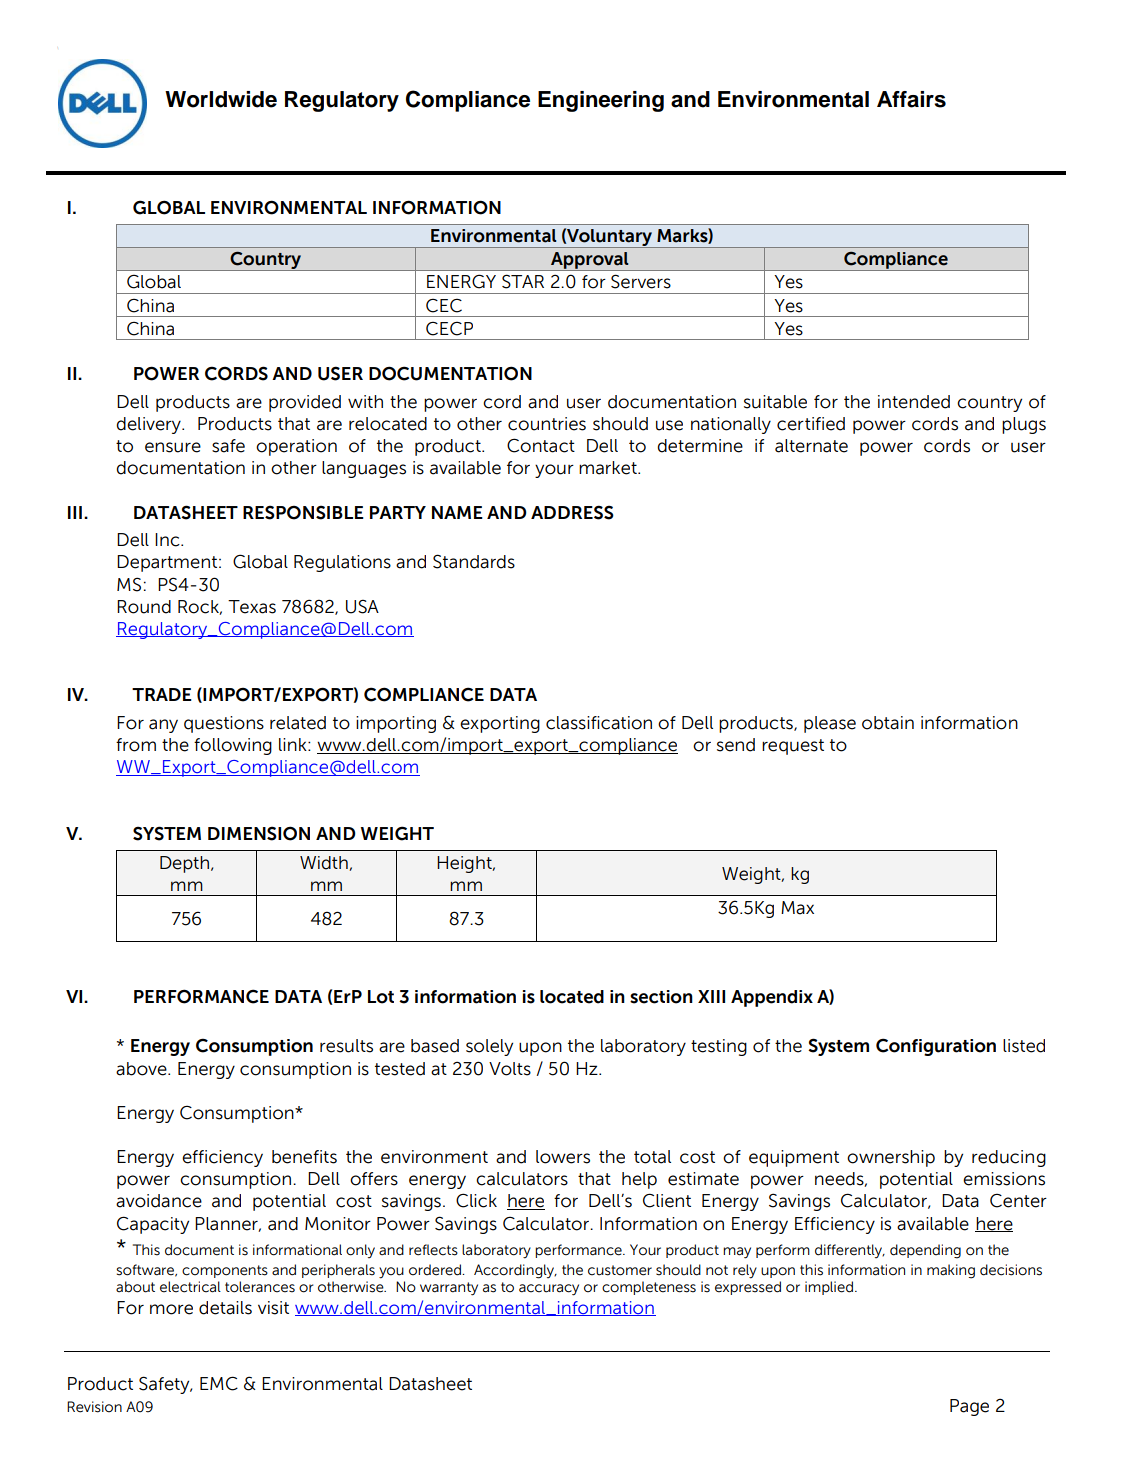 The width and height of the document is (1130, 1463). What do you see at coordinates (510, 1069) in the document?
I see `Volts` at bounding box center [510, 1069].
